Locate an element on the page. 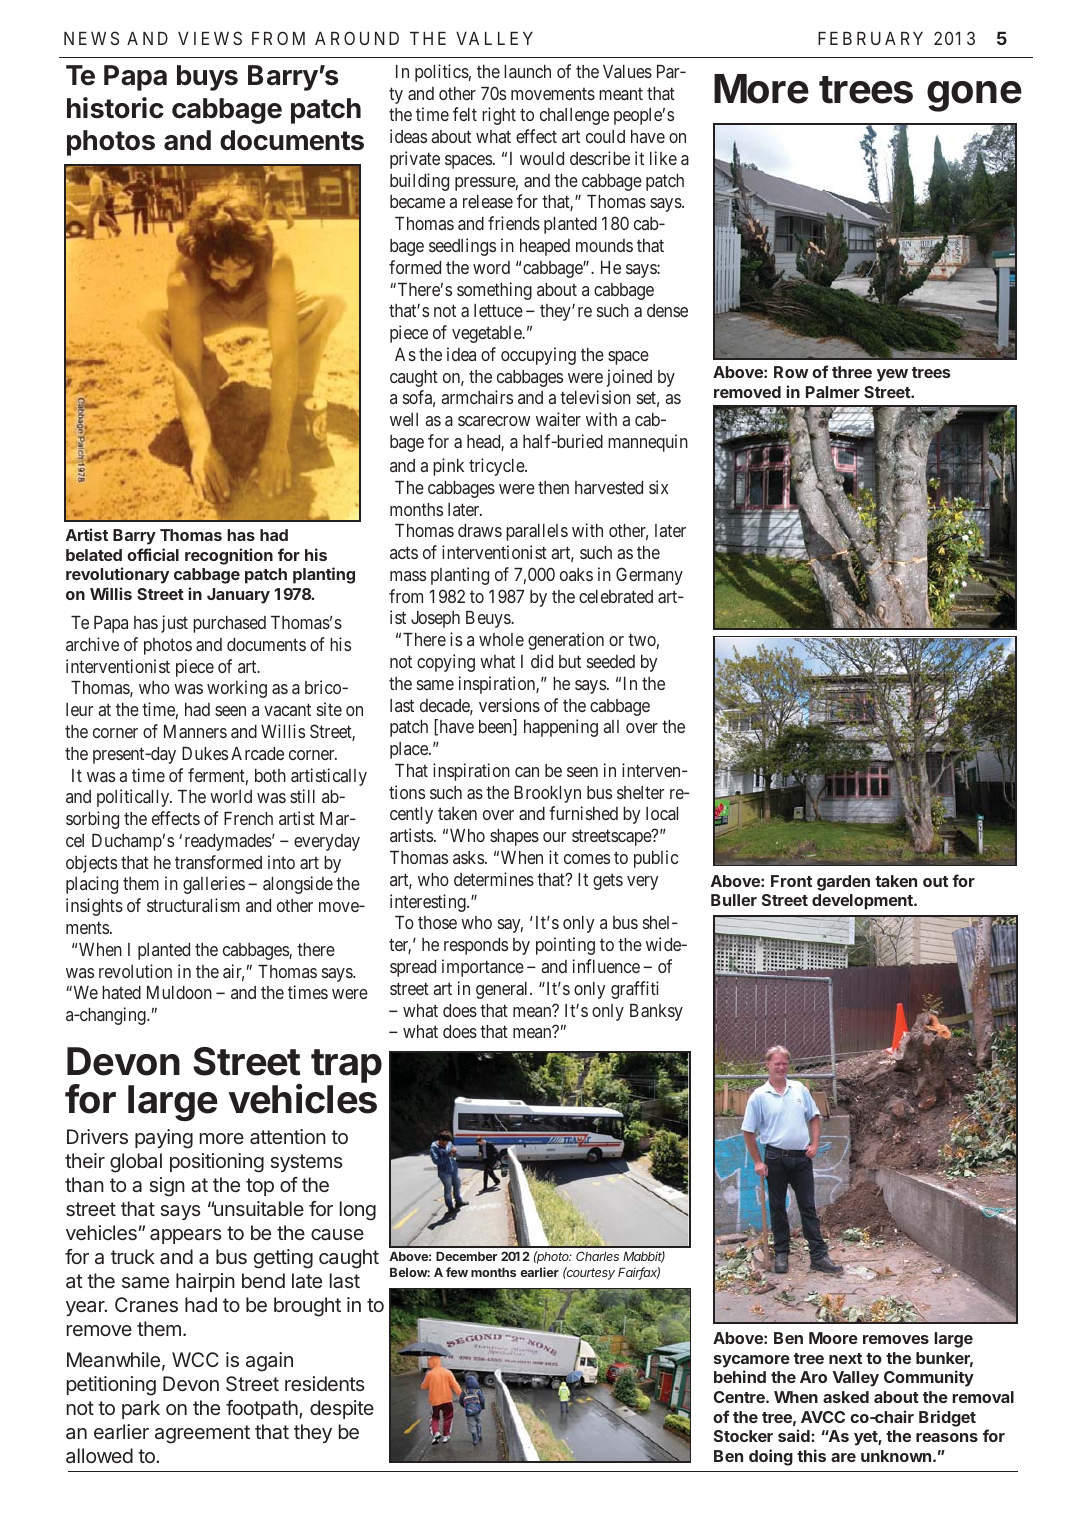 Image resolution: width=1081 pixels, height=1529 pixels. Banksy is located at coordinates (656, 1012).
